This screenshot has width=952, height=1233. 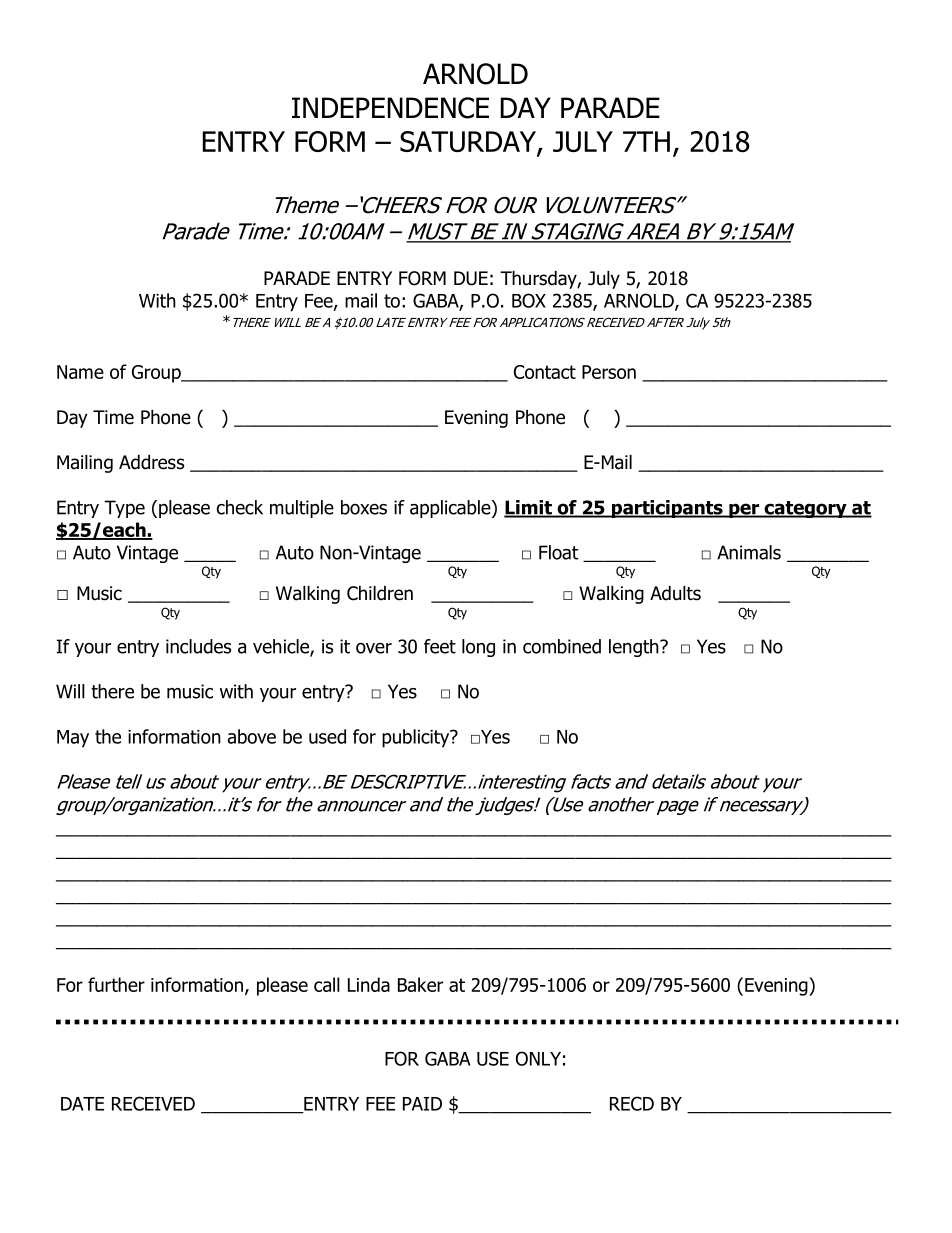 I want to click on length, so click(x=635, y=648).
